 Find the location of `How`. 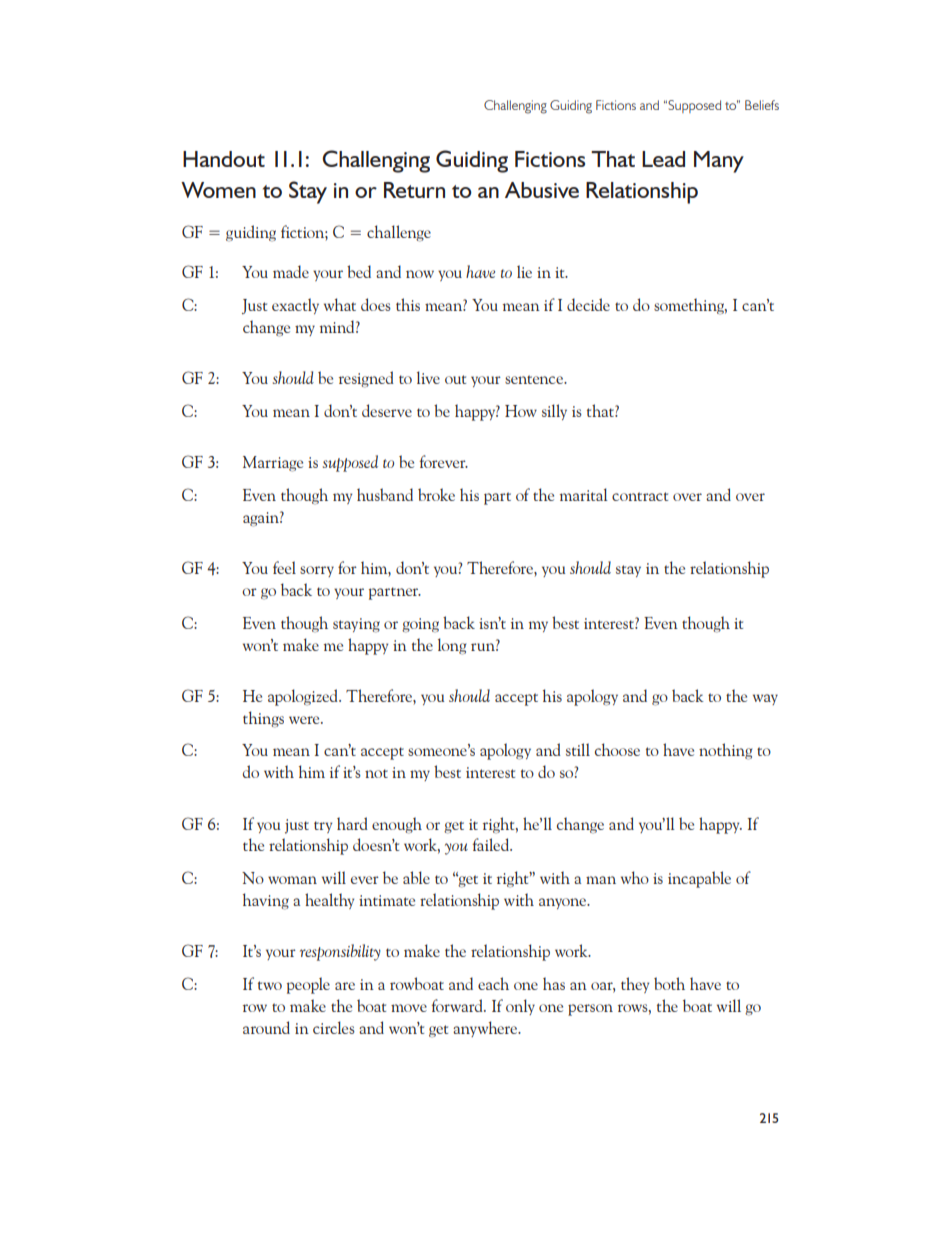

How is located at coordinates (521, 411).
